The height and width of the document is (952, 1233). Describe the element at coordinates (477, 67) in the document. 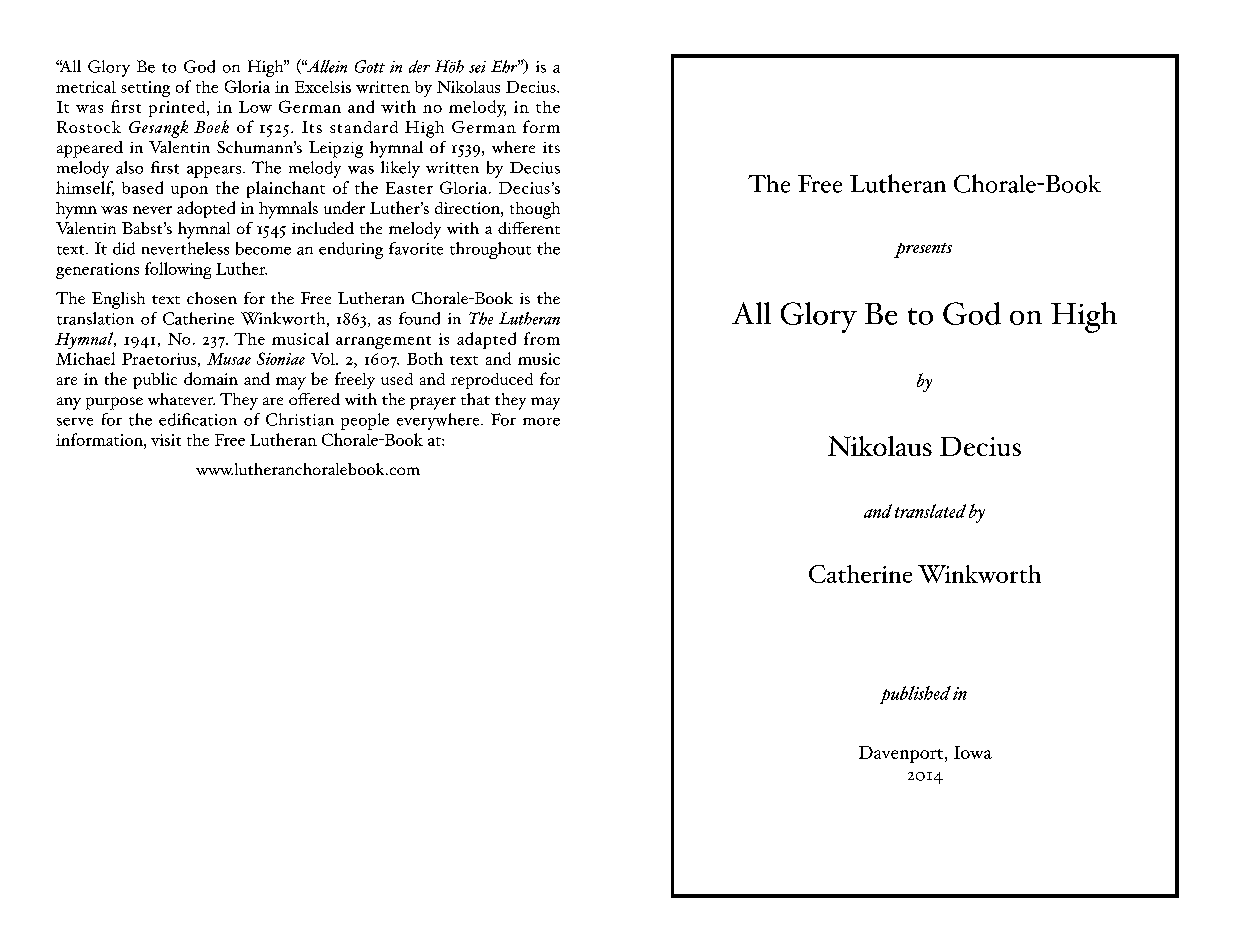

I see `sei` at that location.
